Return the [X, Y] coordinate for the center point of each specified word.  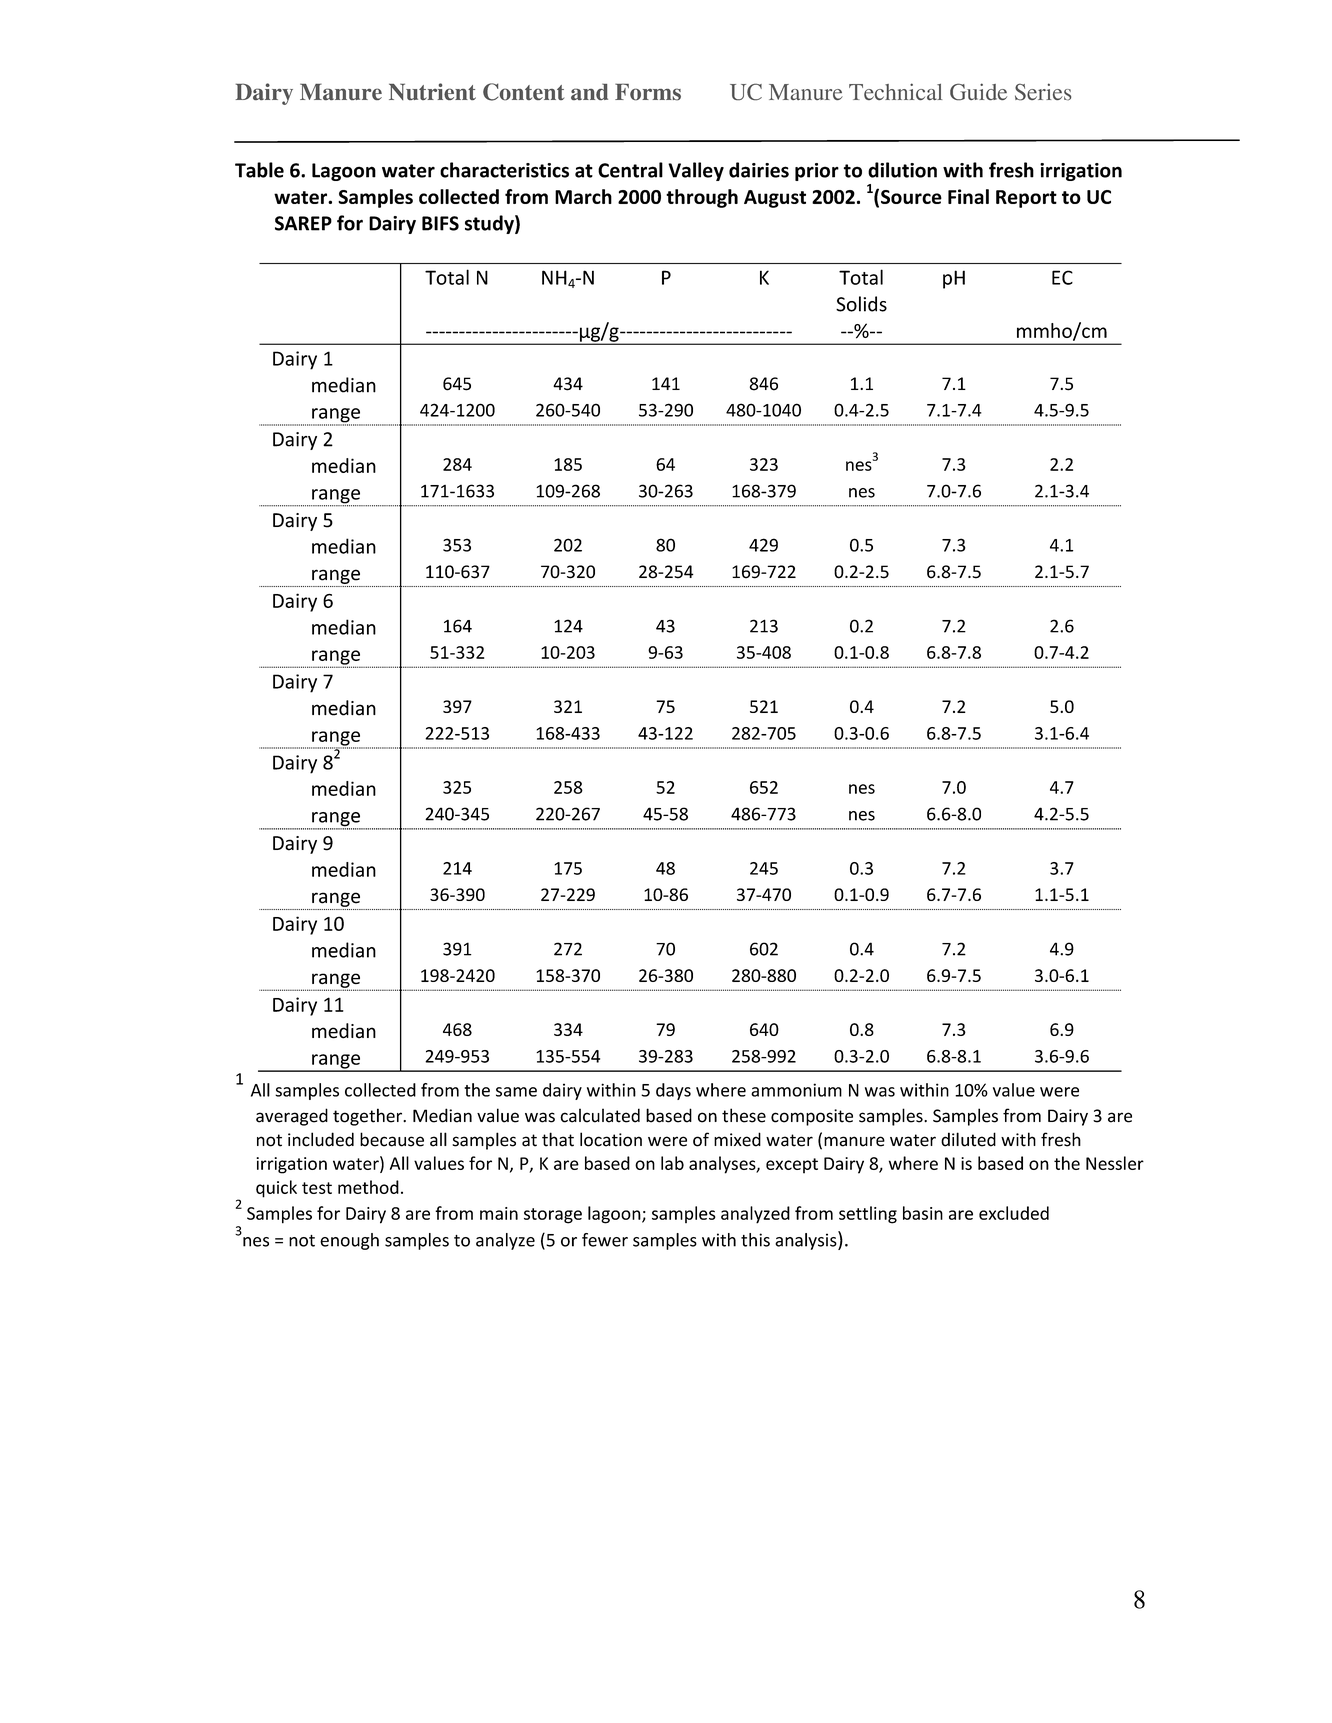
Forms [648, 92]
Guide [978, 92]
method [368, 1187]
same [516, 1092]
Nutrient [432, 91]
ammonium [796, 1090]
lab [672, 1163]
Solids [861, 304]
